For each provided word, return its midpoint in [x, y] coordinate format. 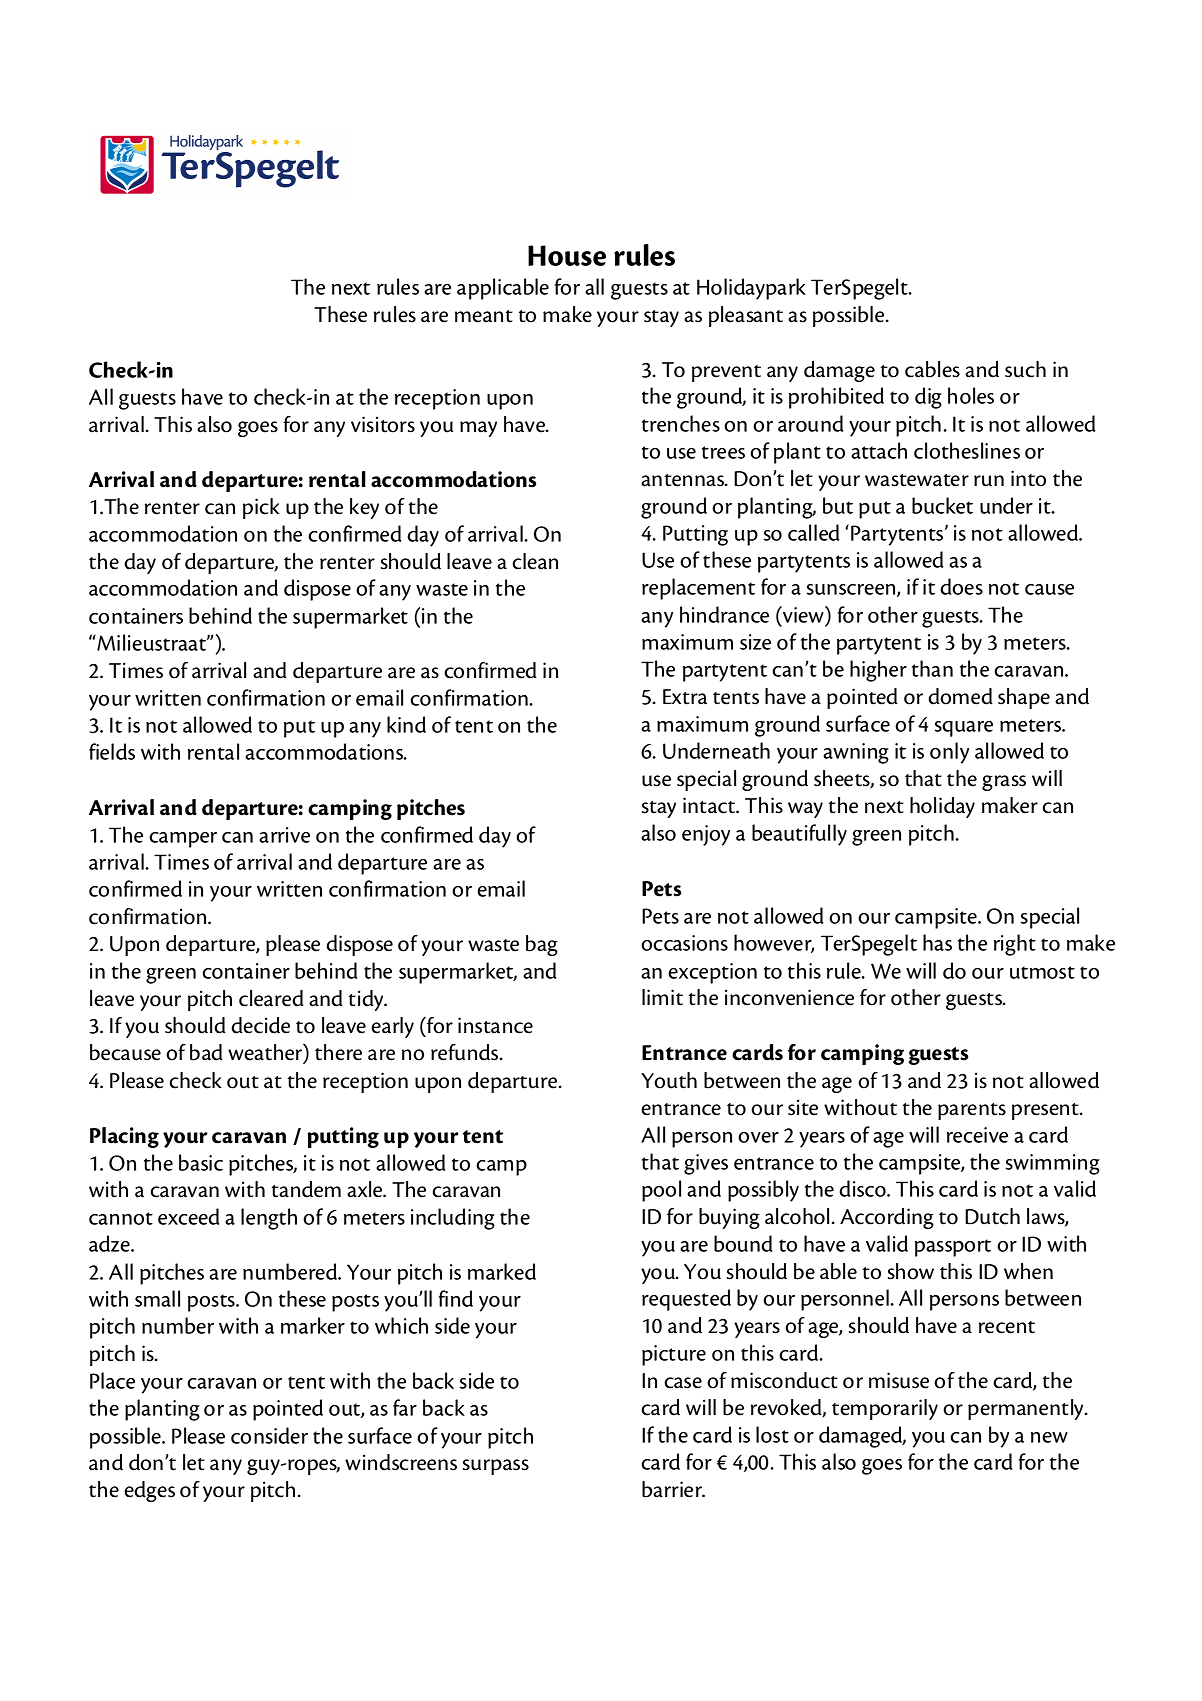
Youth [669, 1080]
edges [149, 1491]
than [932, 668]
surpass [496, 1467]
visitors [383, 424]
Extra [685, 697]
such [1025, 369]
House [567, 255]
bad [206, 1052]
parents [972, 1111]
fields [112, 751]
